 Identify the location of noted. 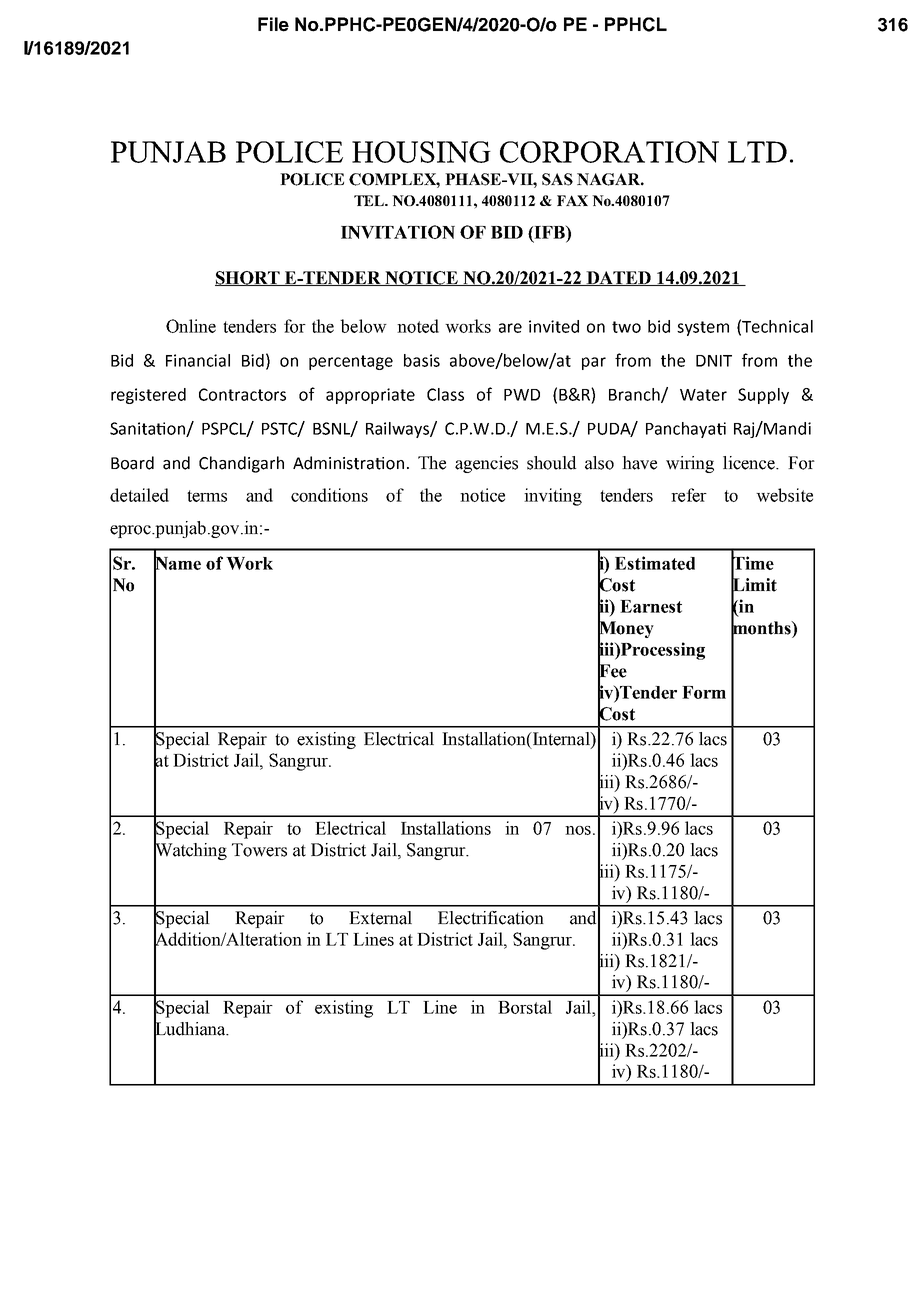
(418, 326).
